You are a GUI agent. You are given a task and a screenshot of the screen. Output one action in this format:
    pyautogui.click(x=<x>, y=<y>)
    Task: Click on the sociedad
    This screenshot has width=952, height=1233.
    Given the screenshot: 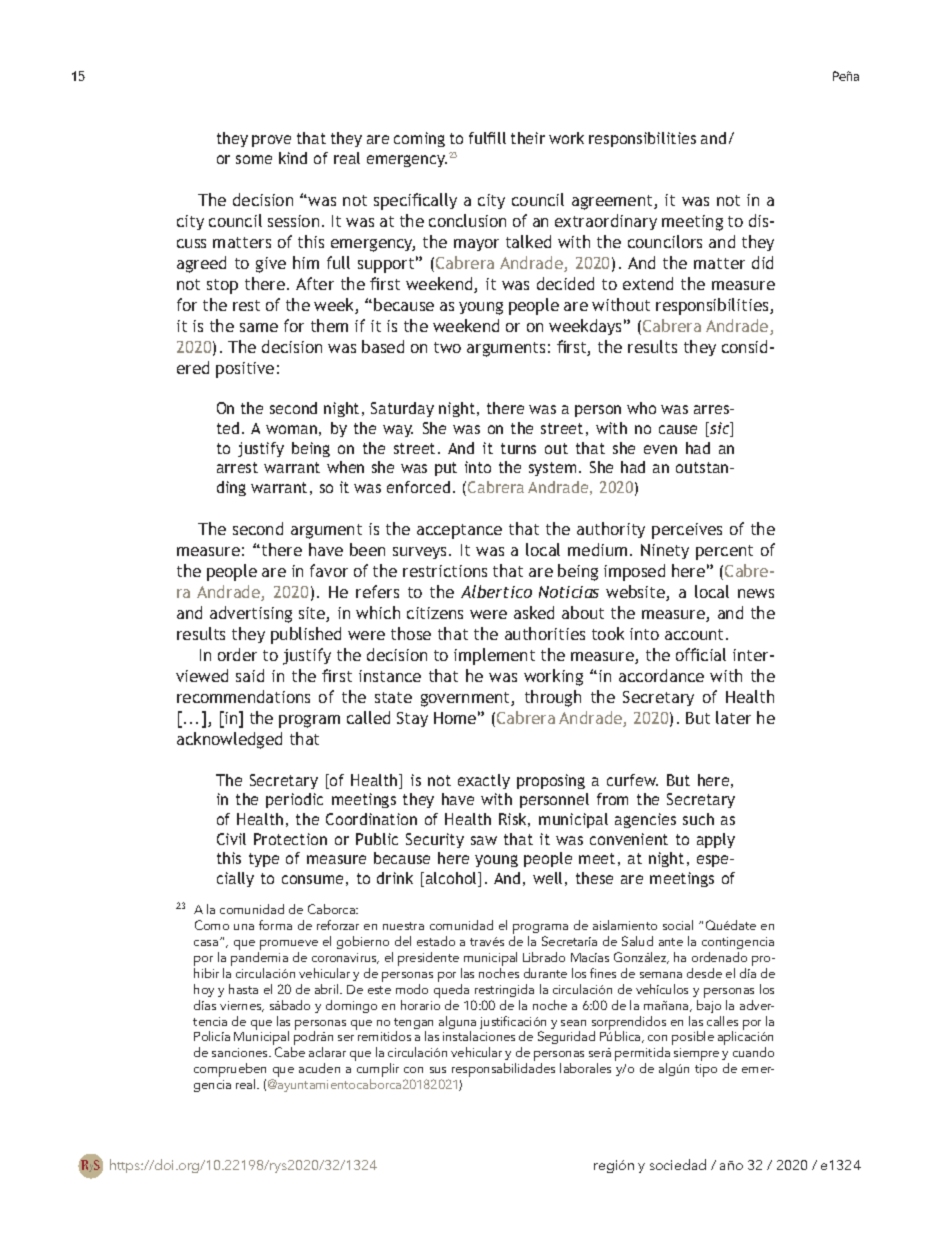 What is the action you would take?
    pyautogui.click(x=678, y=1164)
